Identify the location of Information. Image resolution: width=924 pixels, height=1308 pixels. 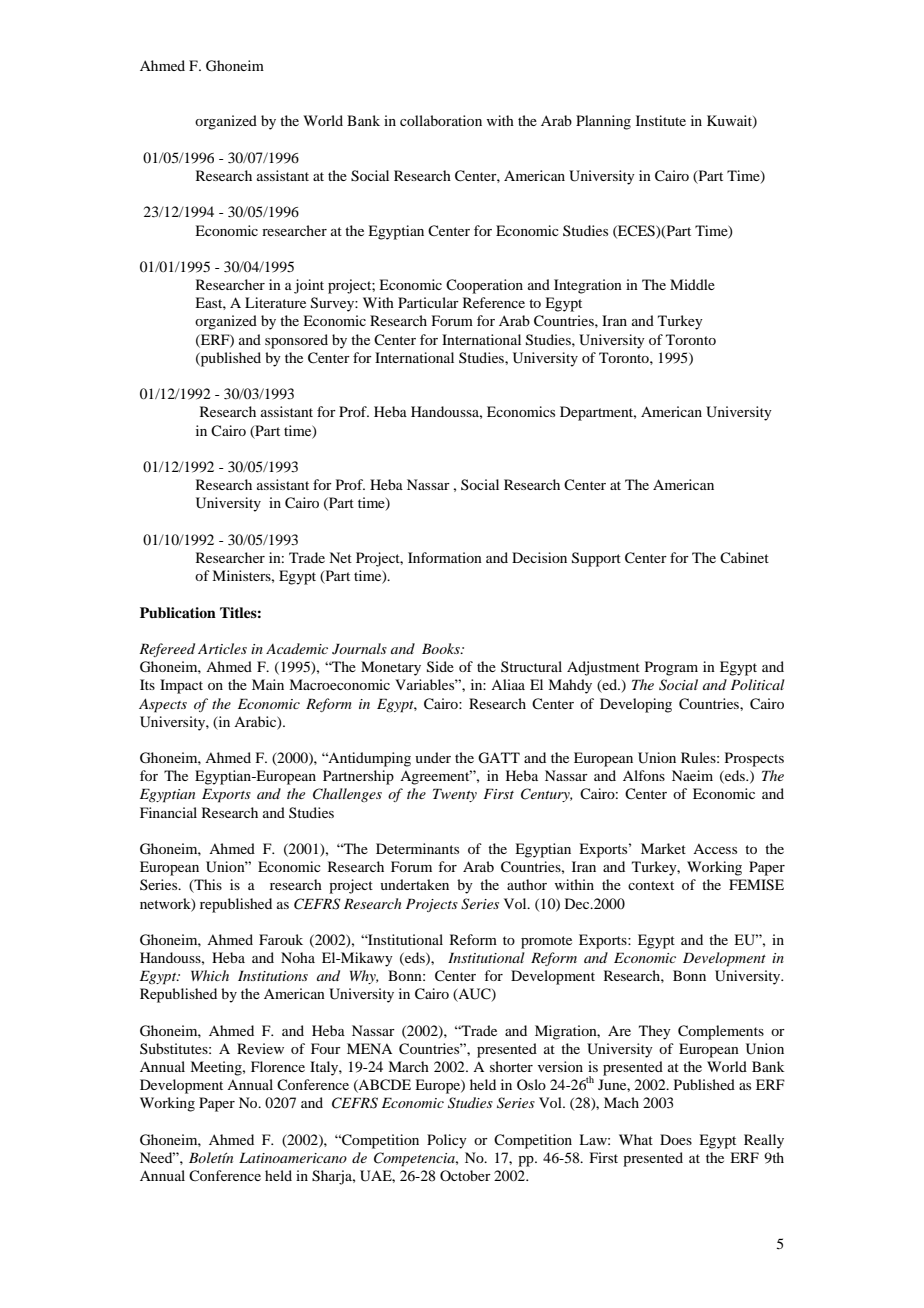
(445, 557).
